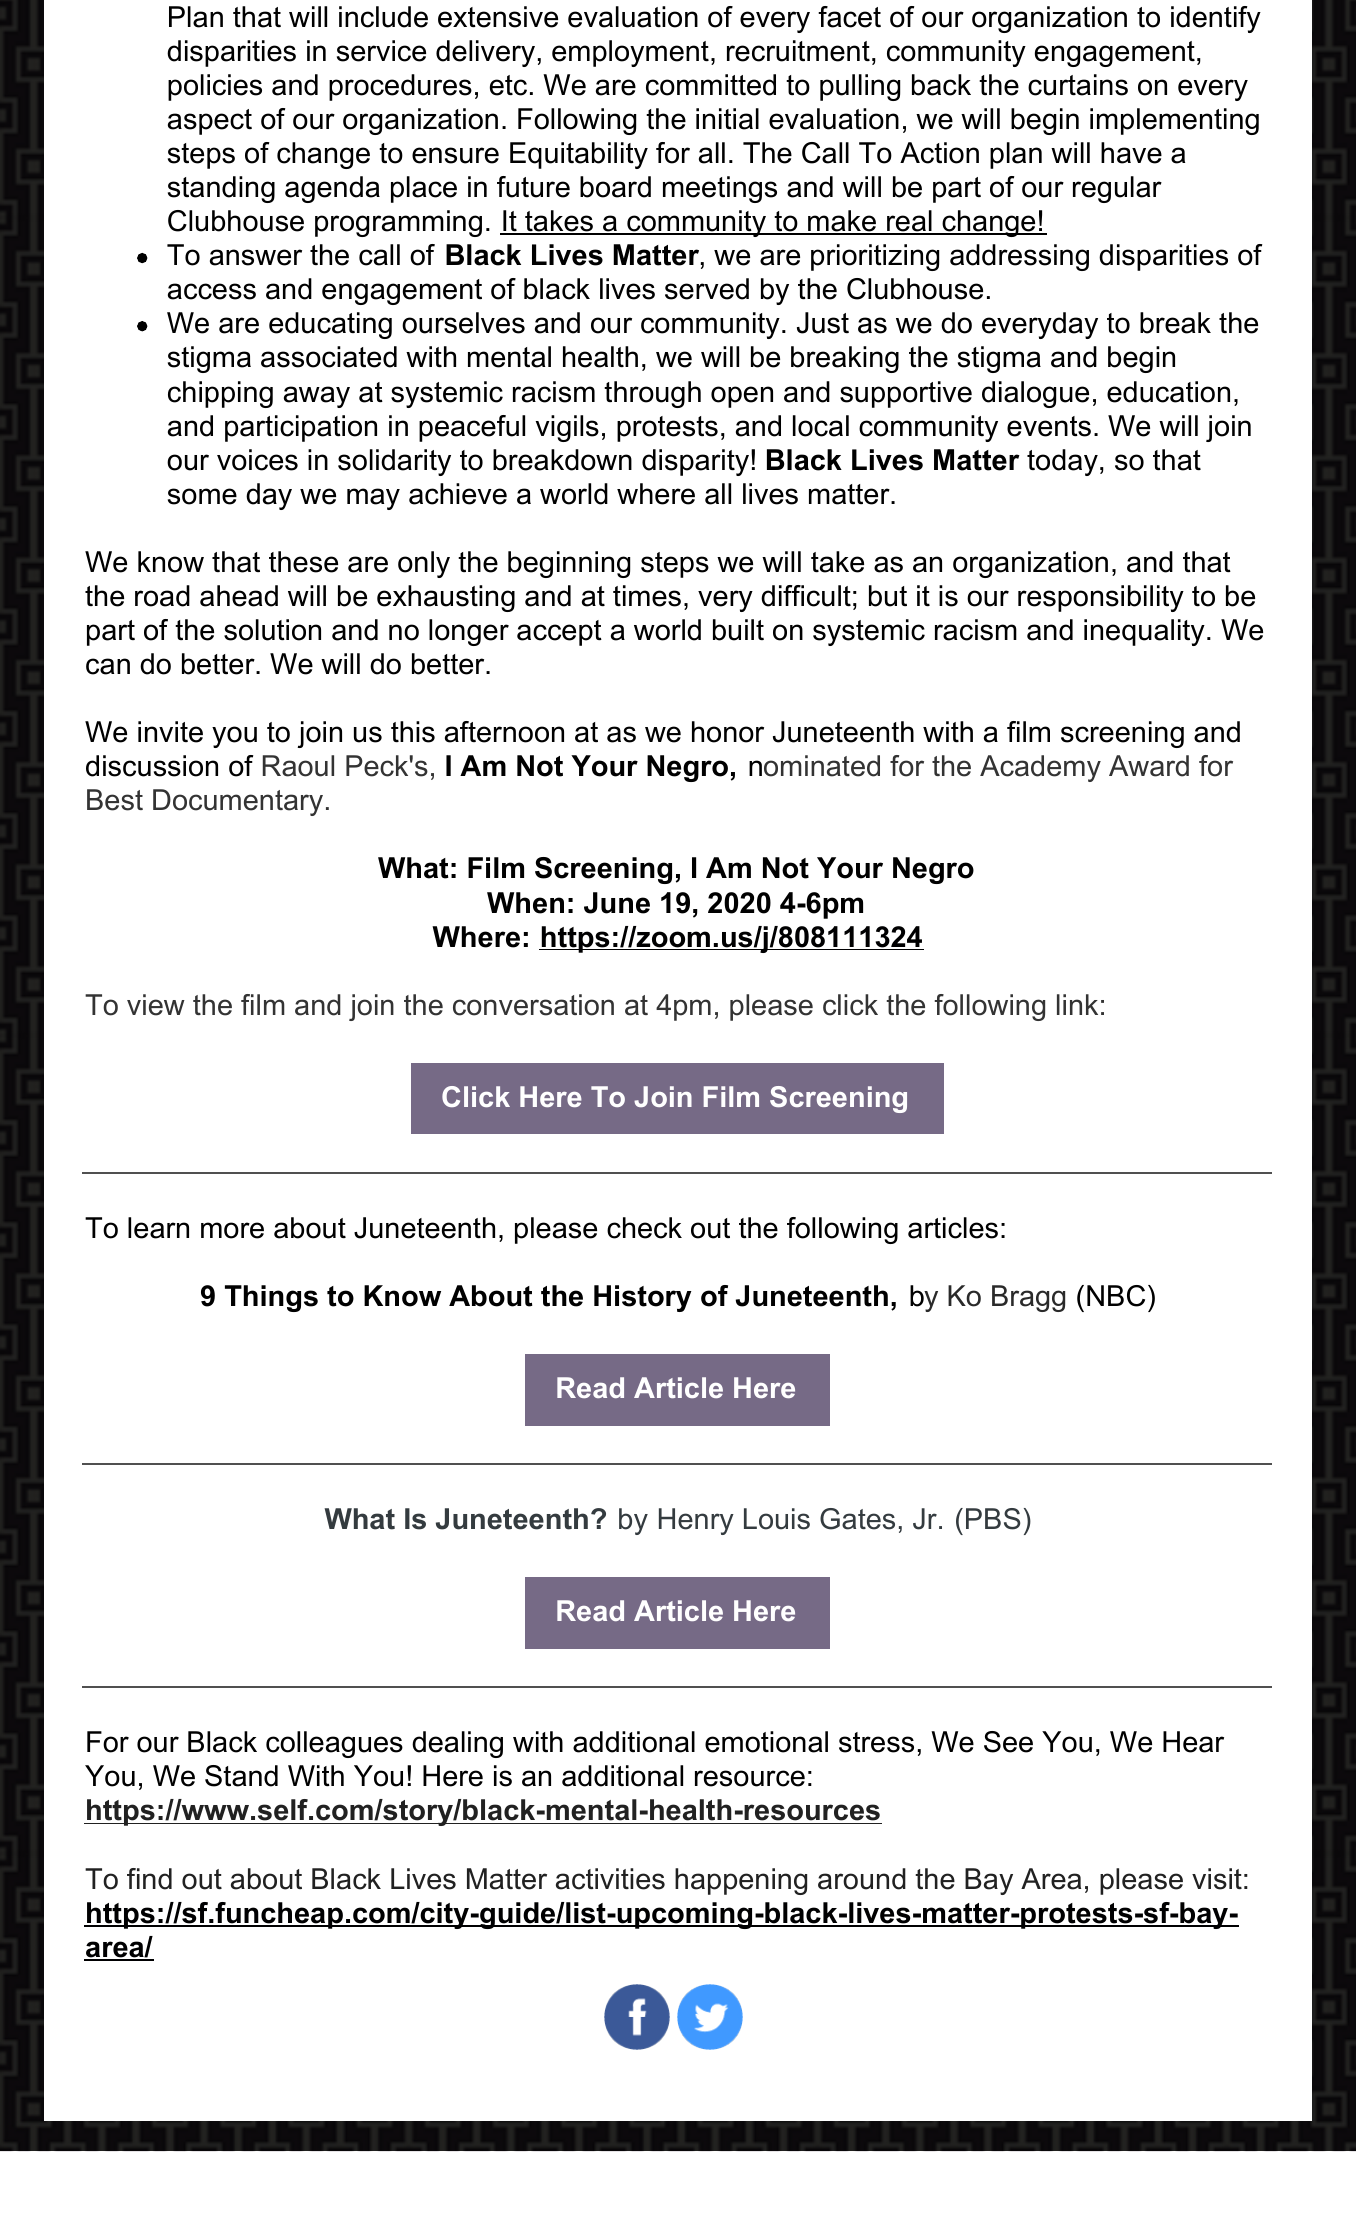 The height and width of the screenshot is (2235, 1357). What do you see at coordinates (271, 1298) in the screenshot?
I see `Things` at bounding box center [271, 1298].
